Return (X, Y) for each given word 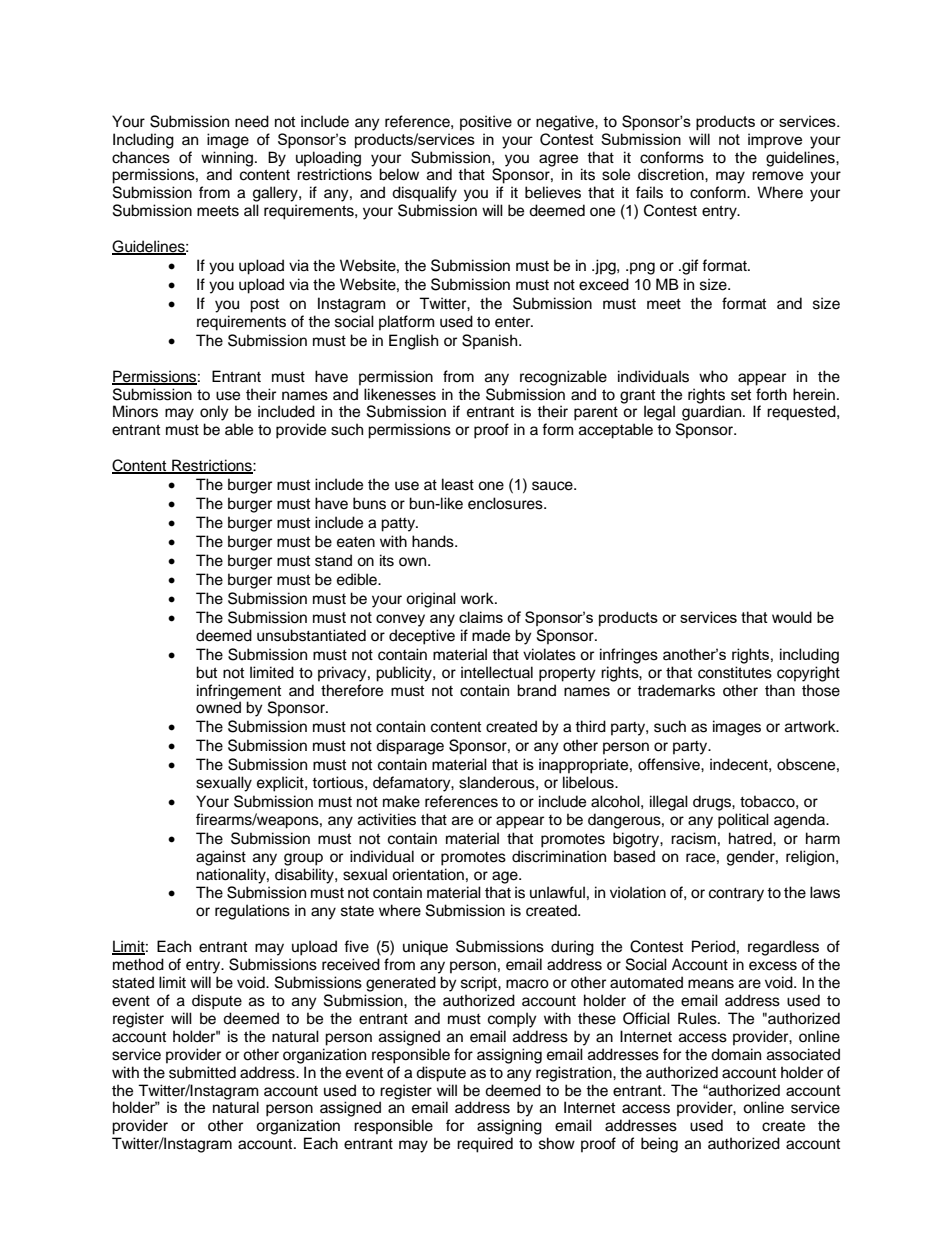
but (206, 672)
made (491, 635)
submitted (202, 1072)
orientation (428, 874)
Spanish (491, 342)
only (214, 413)
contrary (736, 895)
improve (775, 140)
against (221, 858)
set (741, 395)
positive (486, 123)
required (485, 1145)
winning (228, 159)
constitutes (735, 672)
